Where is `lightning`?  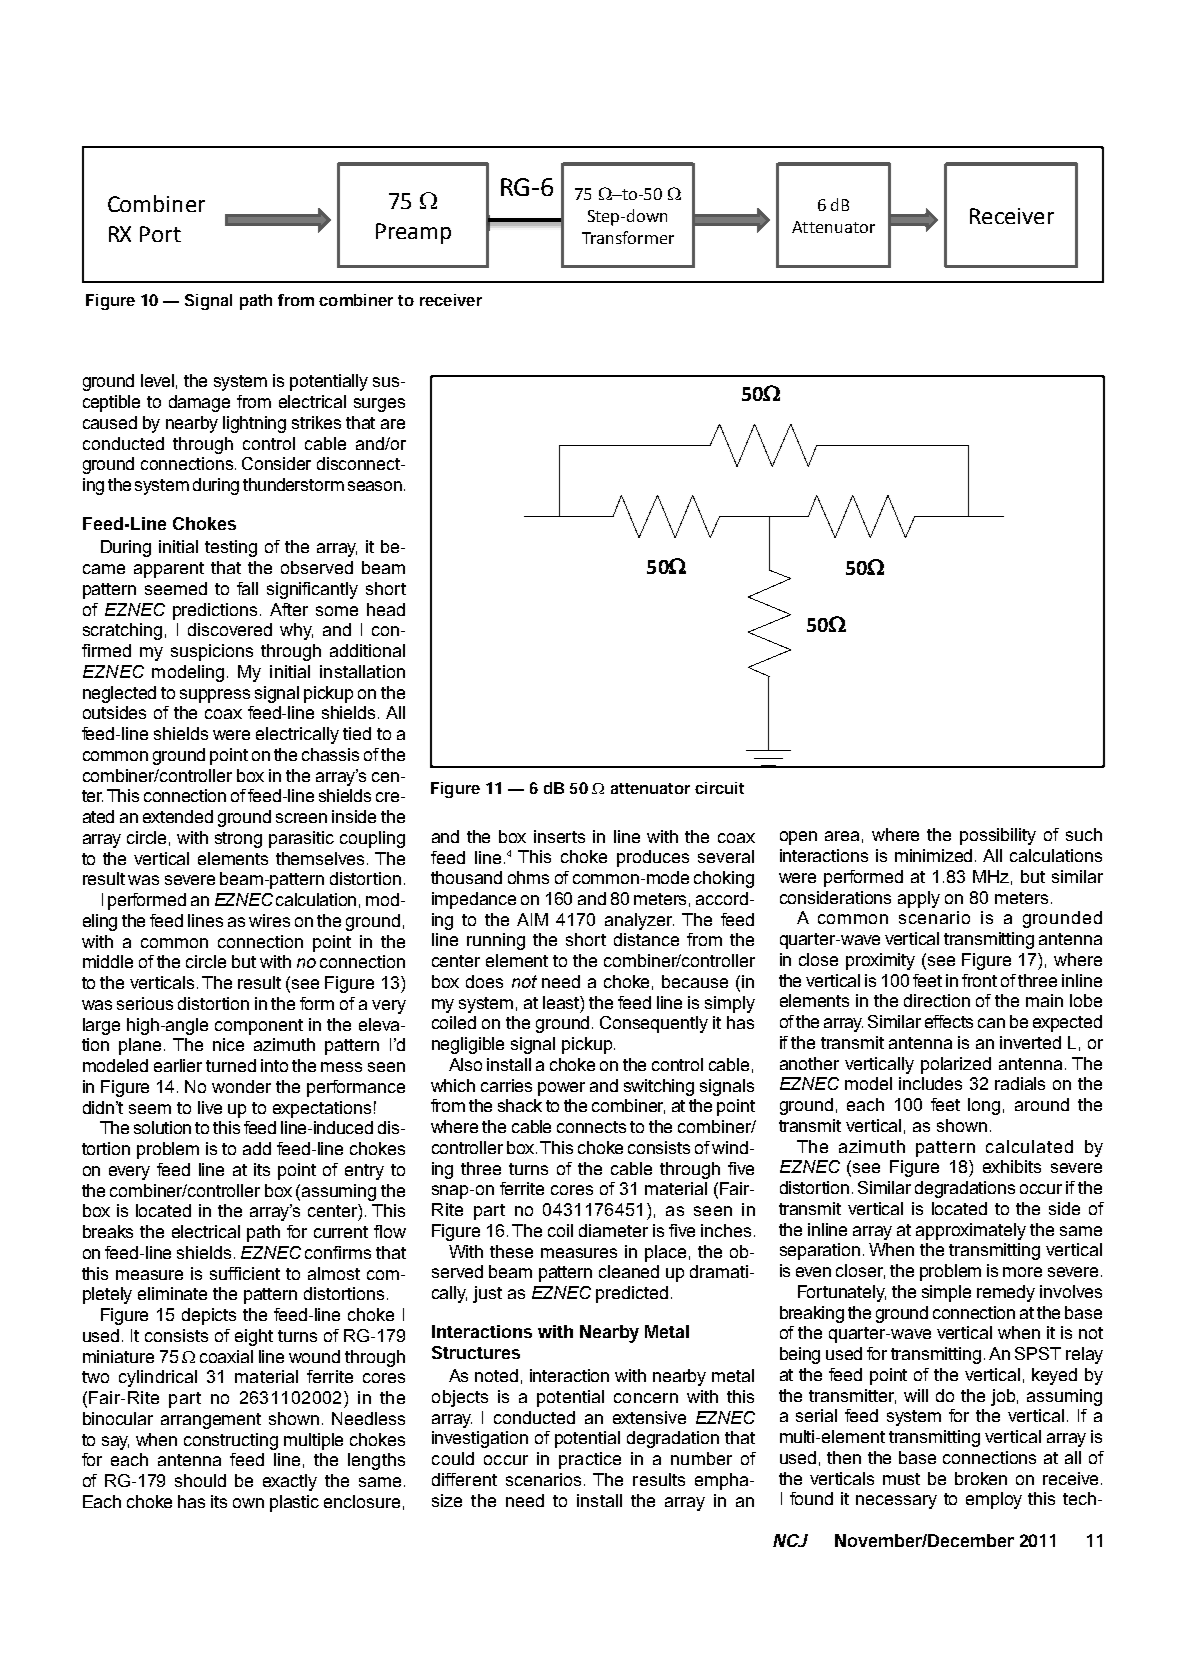 lightning is located at coordinates (254, 424).
